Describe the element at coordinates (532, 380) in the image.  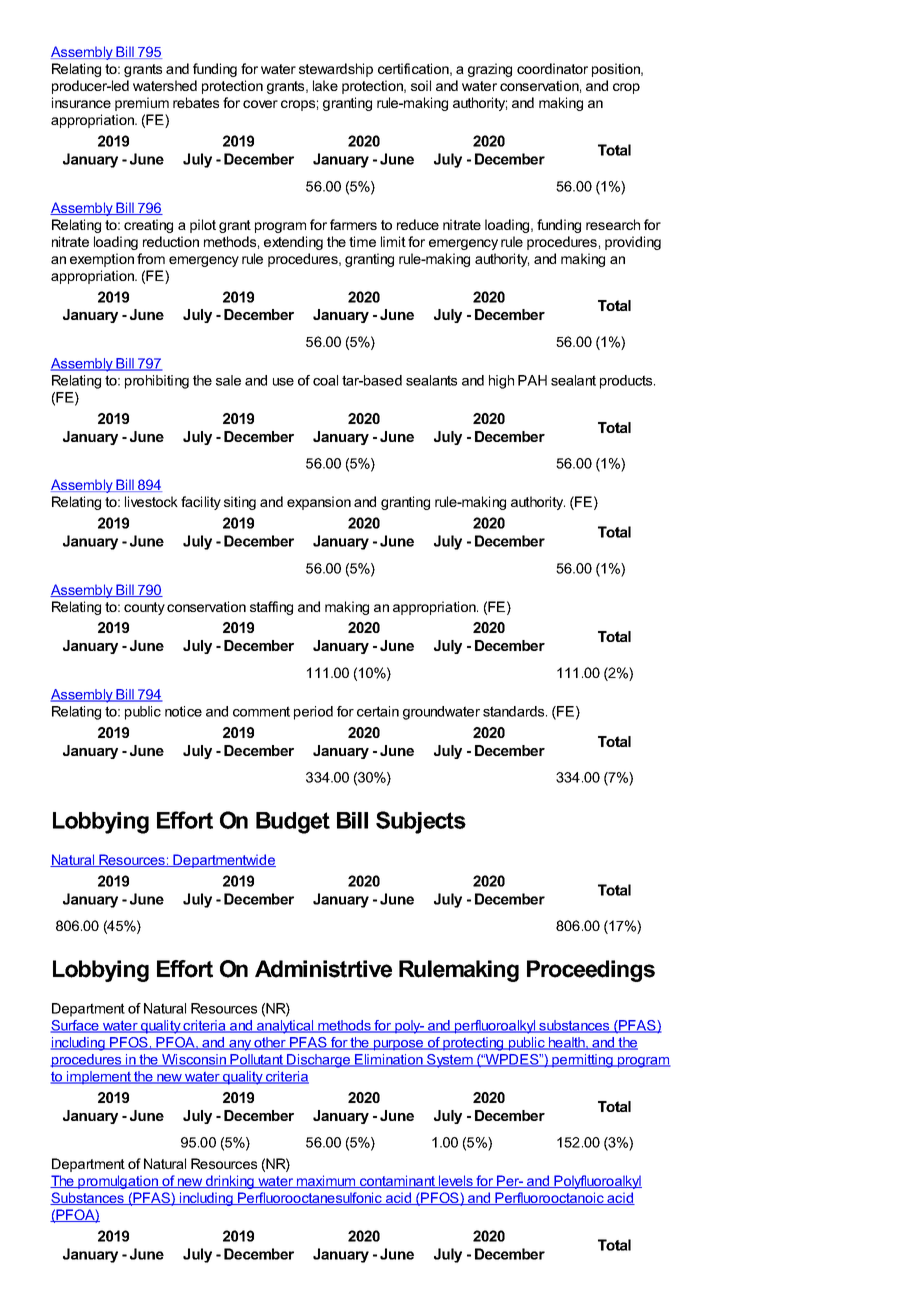
I see `PAH` at that location.
